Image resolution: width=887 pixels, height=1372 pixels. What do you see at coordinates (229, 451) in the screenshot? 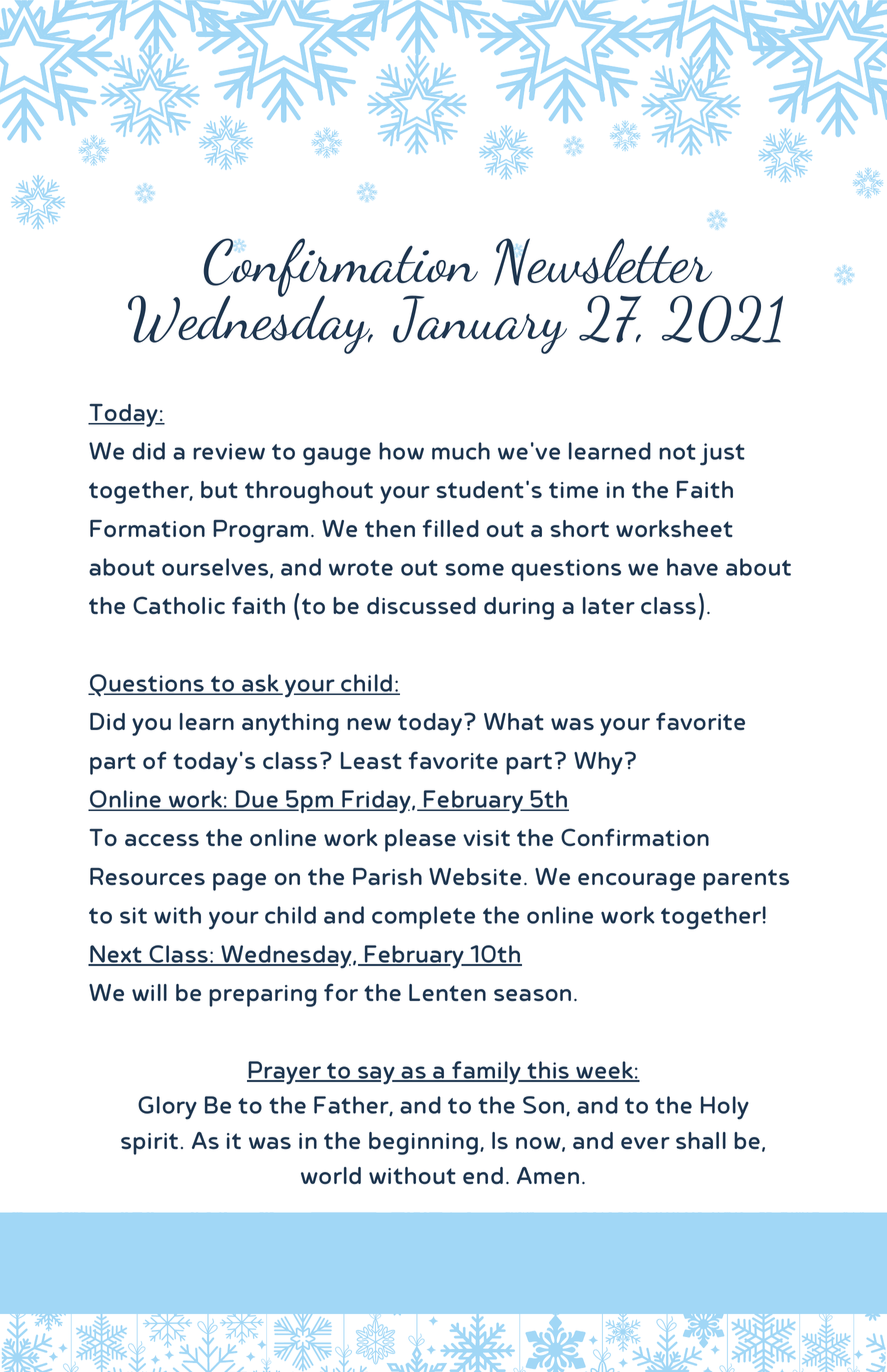
I see `review` at bounding box center [229, 451].
